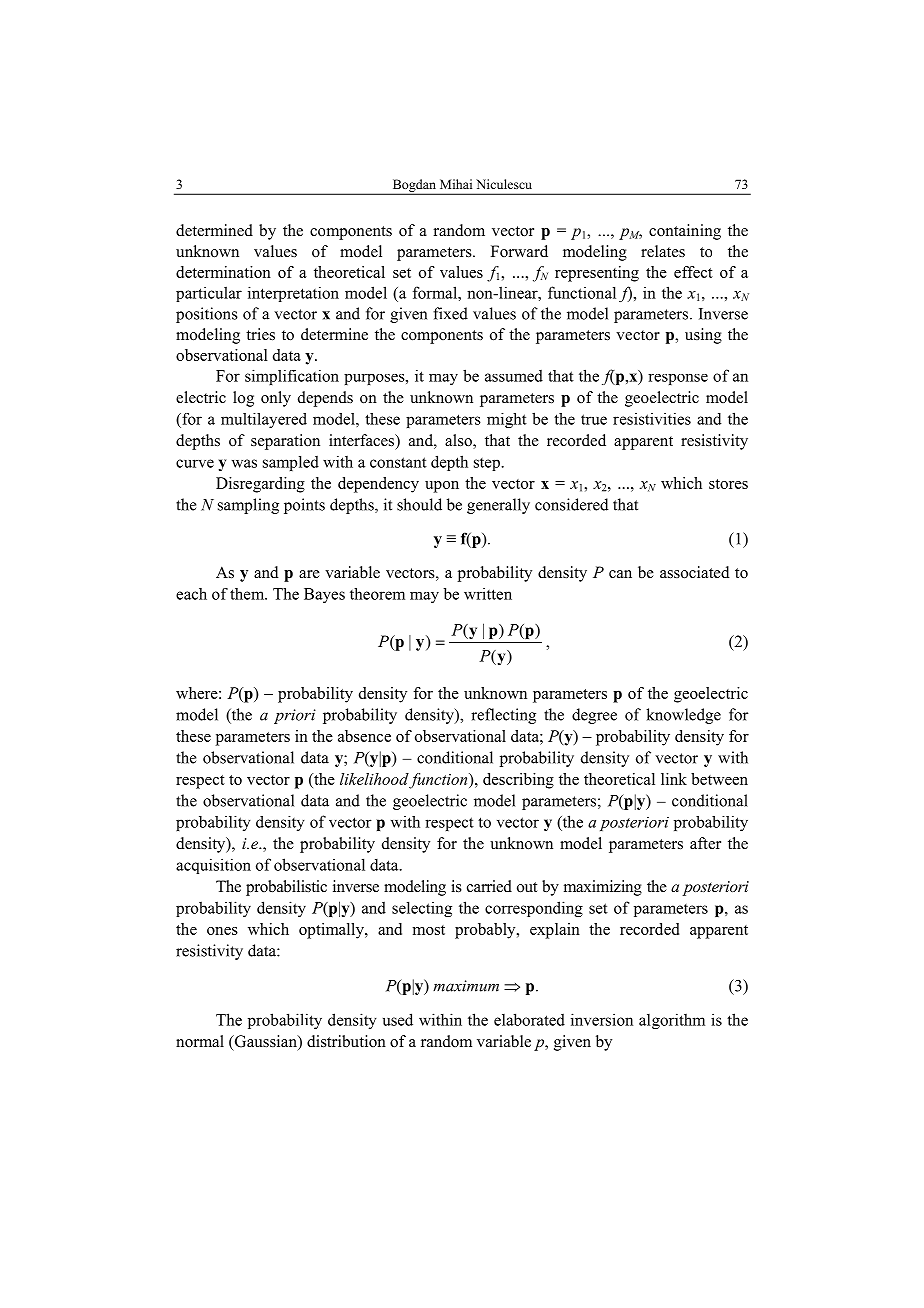 This image has height=1308, width=924. Describe the element at coordinates (223, 272) in the image. I see `determination` at that location.
